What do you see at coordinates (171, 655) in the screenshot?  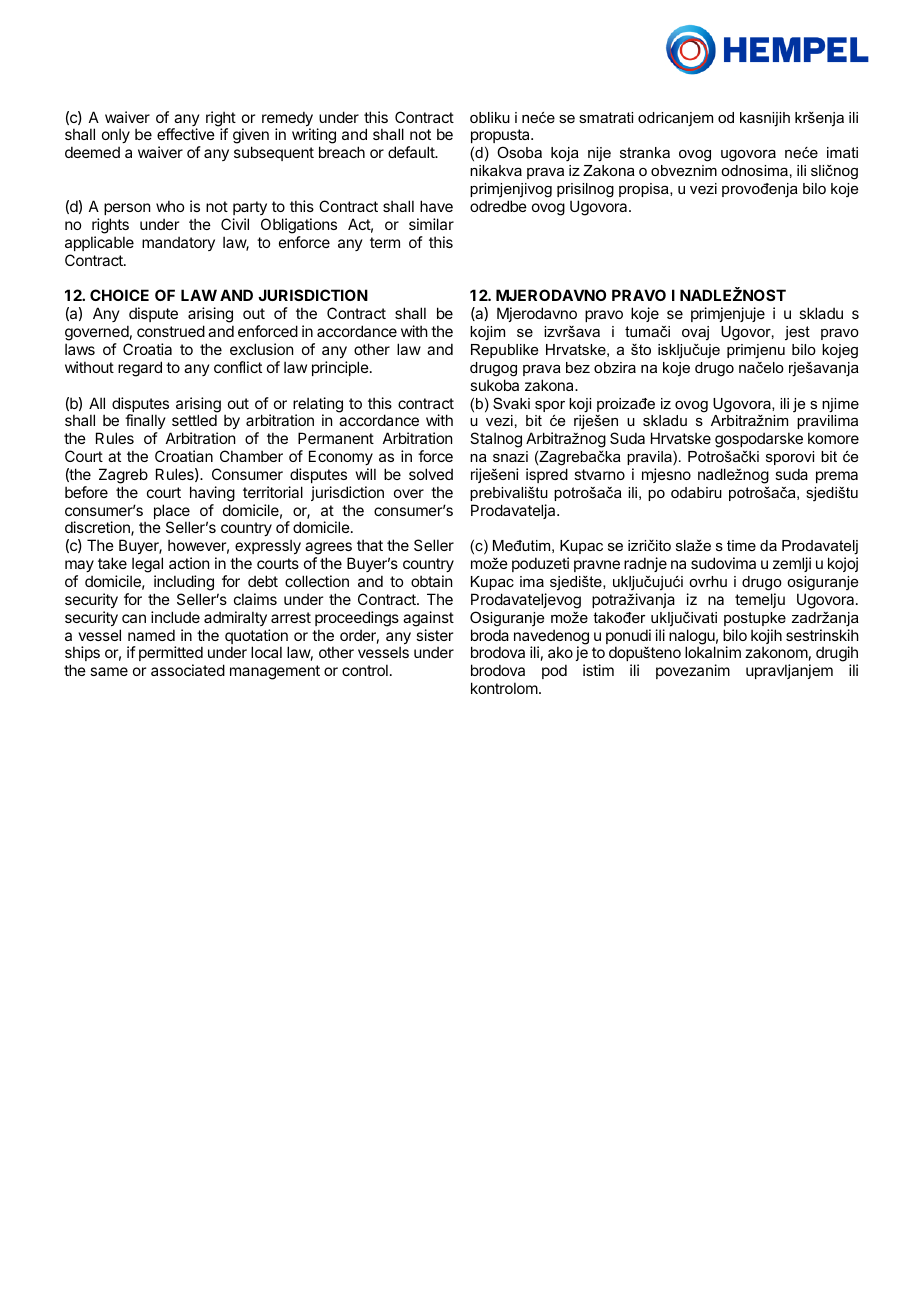 I see `permitted` at bounding box center [171, 655].
